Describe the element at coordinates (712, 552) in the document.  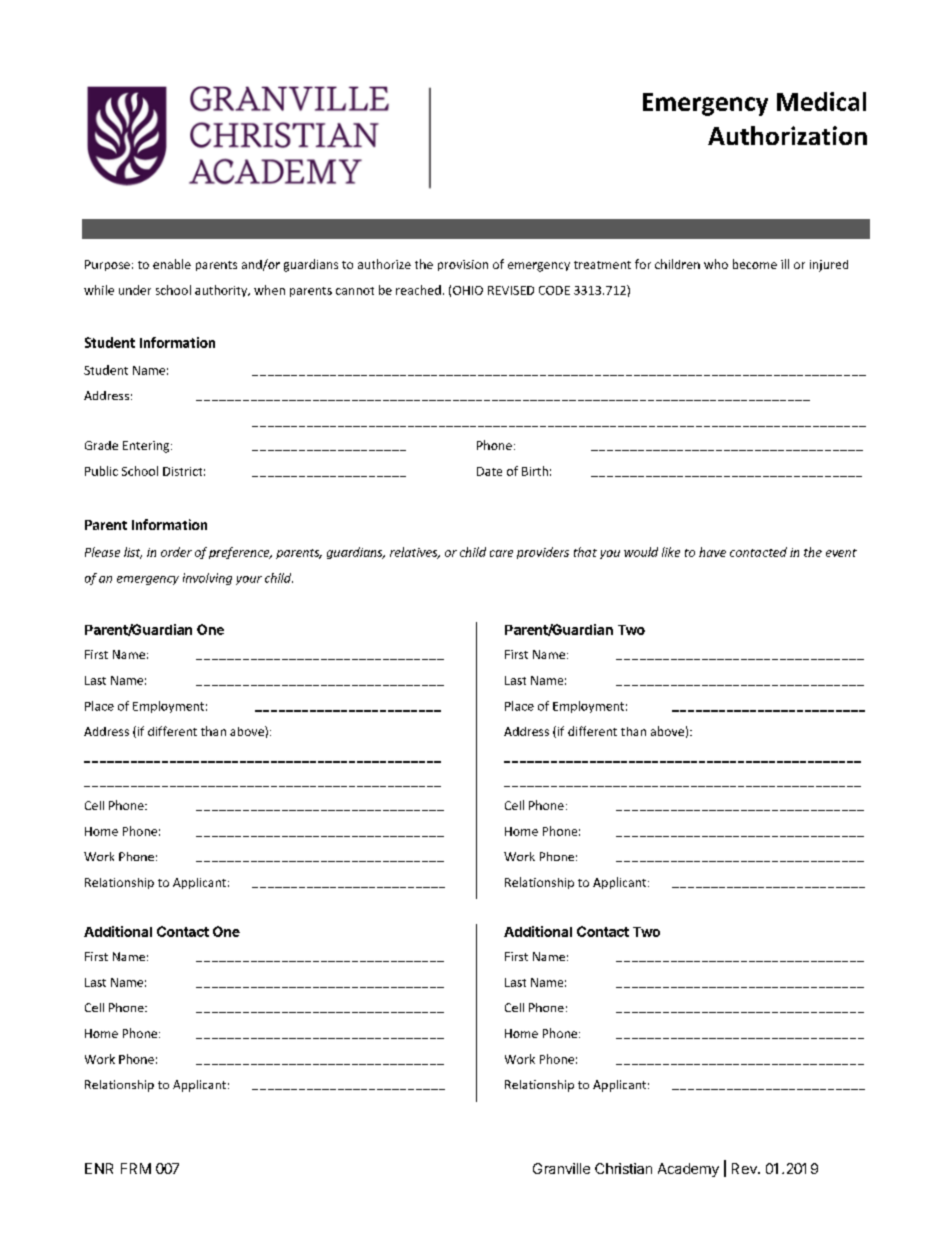
I see `have` at that location.
